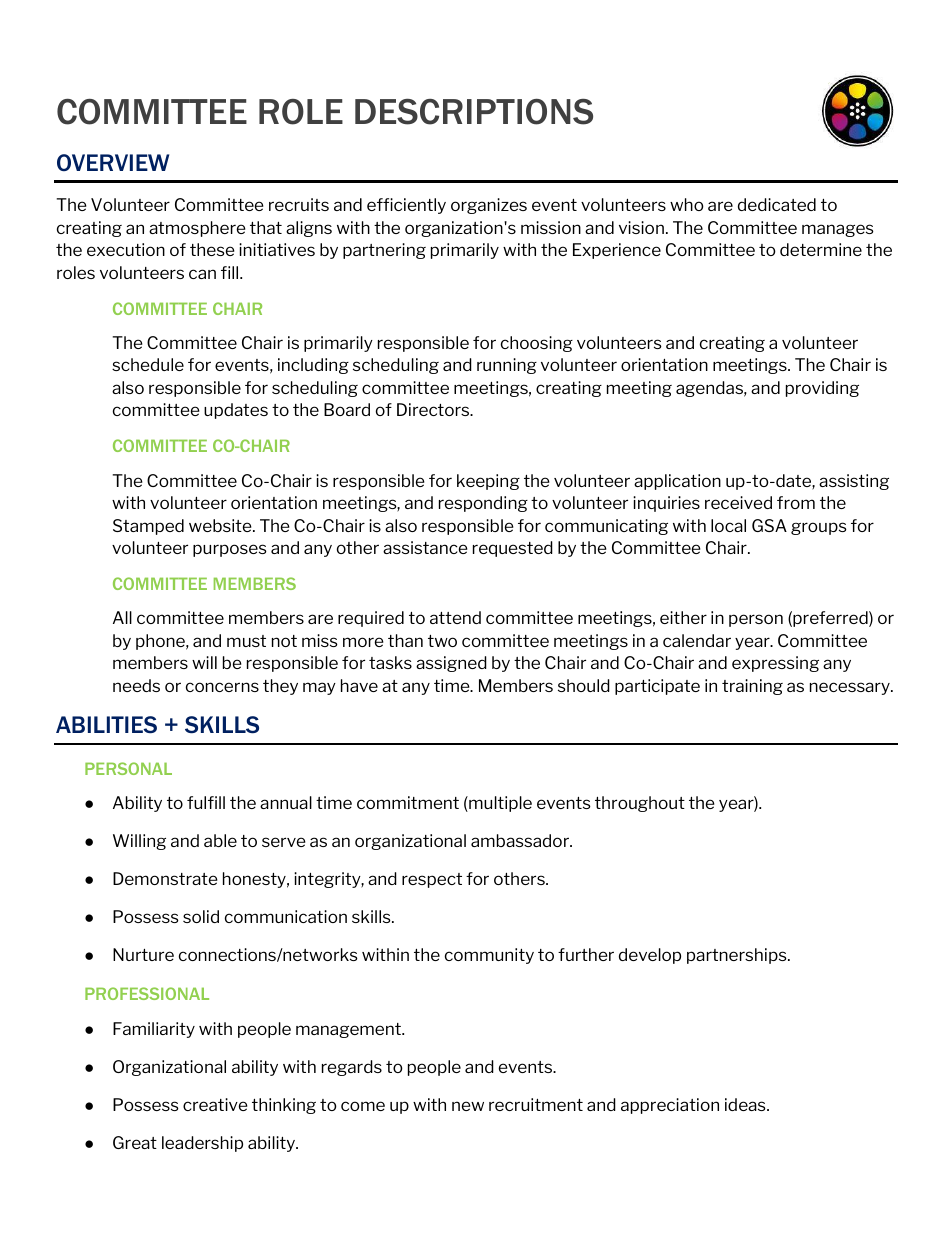 The height and width of the screenshot is (1233, 952). I want to click on partnerships, so click(738, 956).
